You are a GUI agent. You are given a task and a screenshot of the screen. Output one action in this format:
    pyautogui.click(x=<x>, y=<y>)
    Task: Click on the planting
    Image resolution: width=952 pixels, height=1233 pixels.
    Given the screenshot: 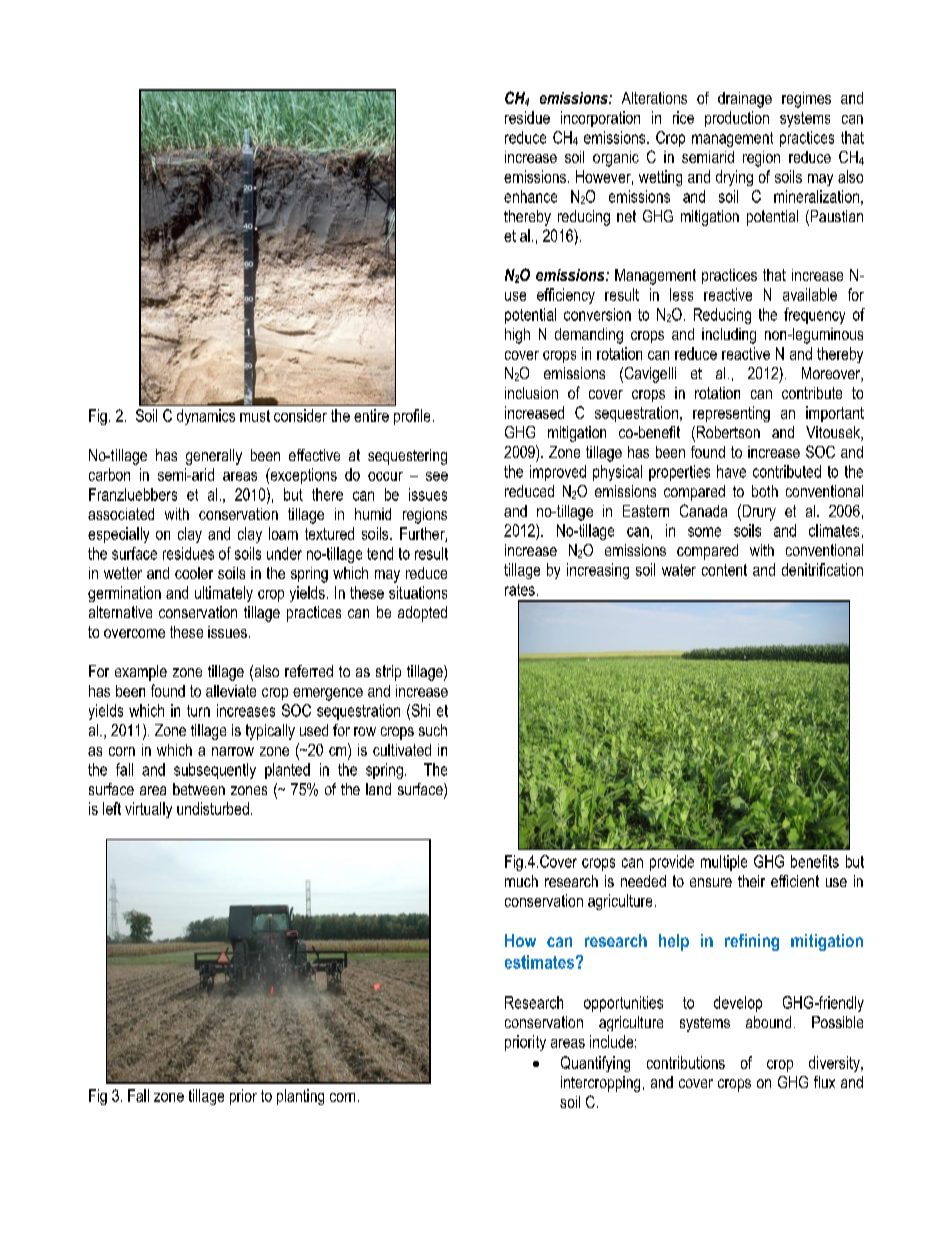 What is the action you would take?
    pyautogui.click(x=300, y=1097)
